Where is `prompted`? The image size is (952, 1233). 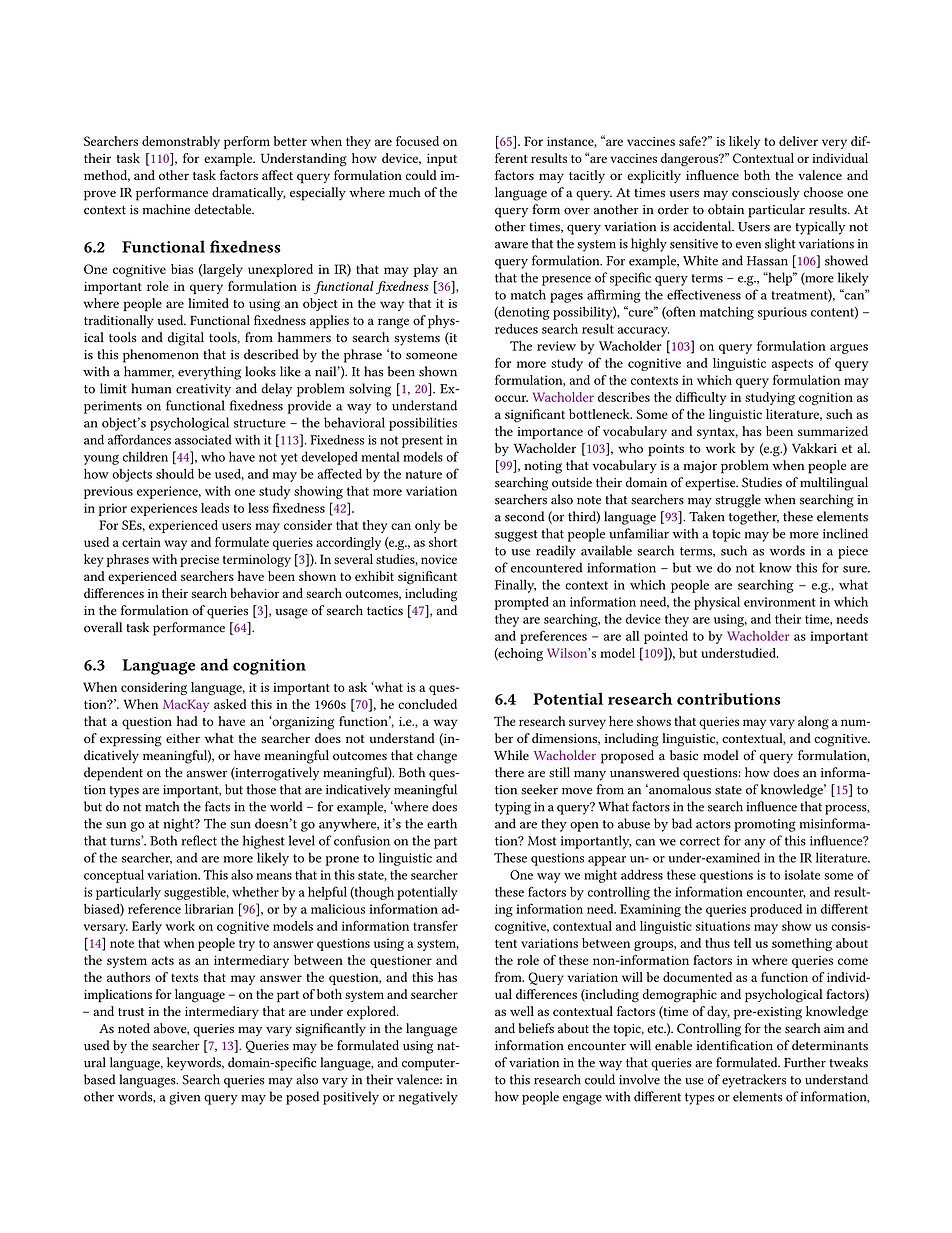
prompted is located at coordinates (522, 603).
